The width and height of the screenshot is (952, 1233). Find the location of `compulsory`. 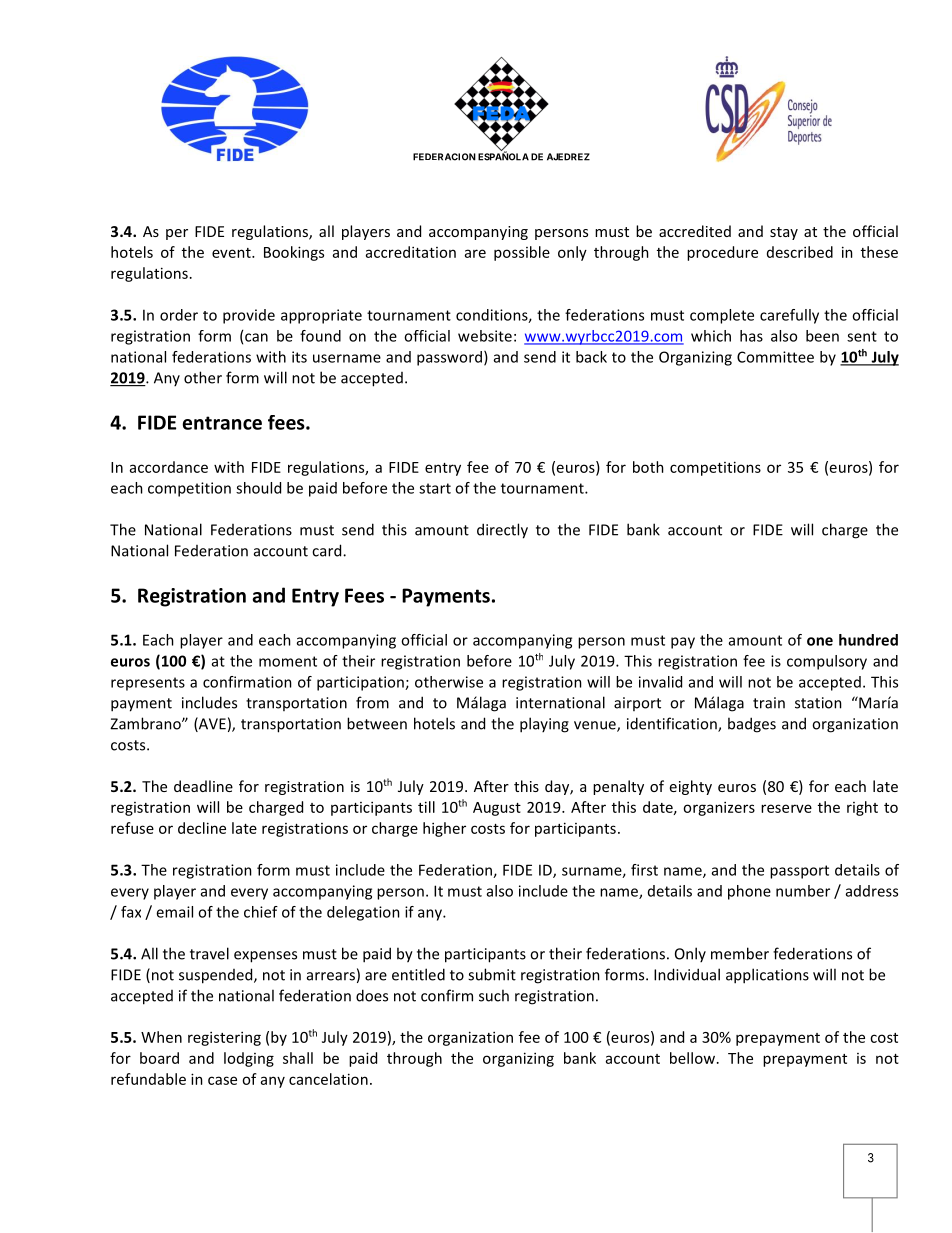

compulsory is located at coordinates (827, 662).
